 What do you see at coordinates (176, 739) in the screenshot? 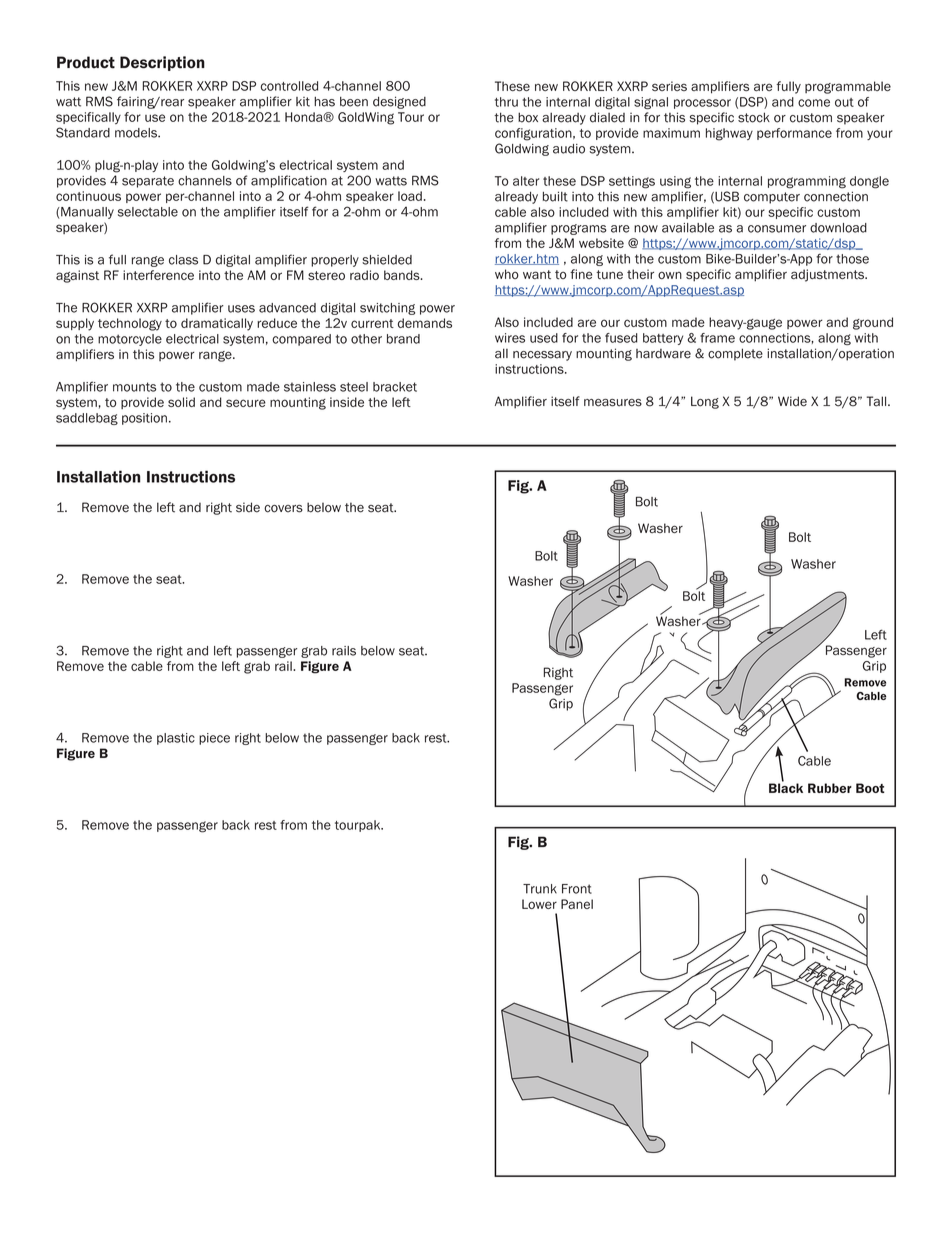
I see `plastic` at bounding box center [176, 739].
